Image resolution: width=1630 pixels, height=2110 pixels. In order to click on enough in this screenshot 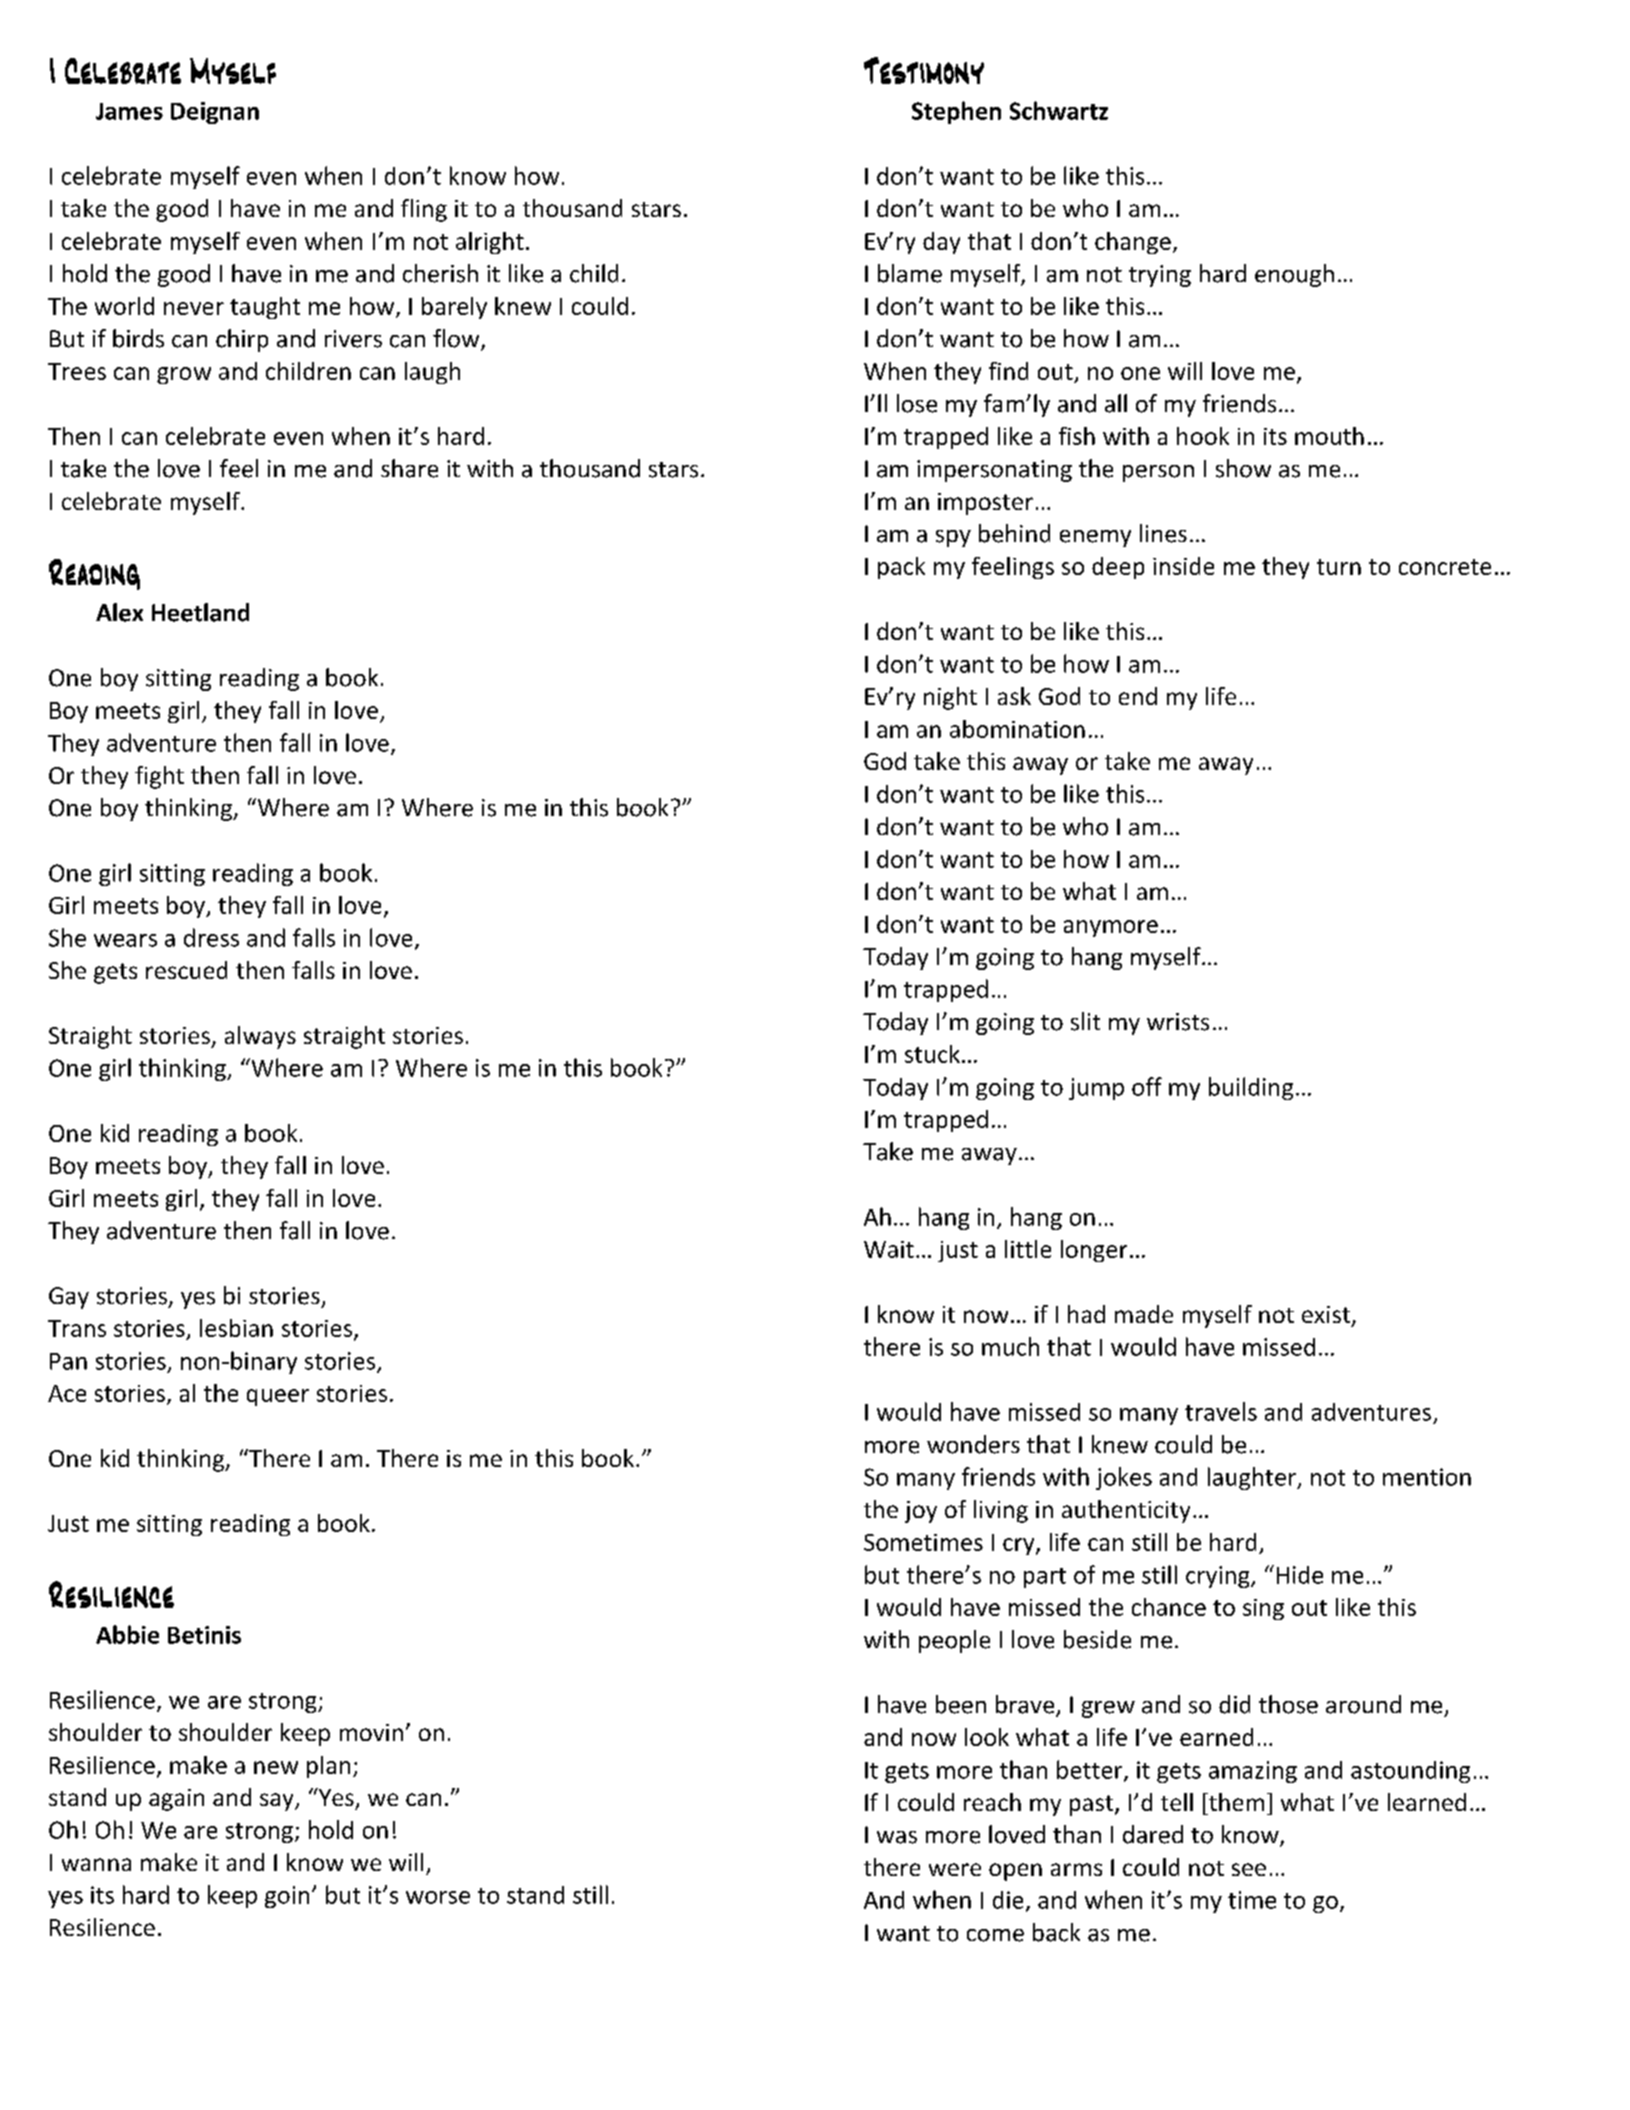, I will do `click(1294, 275)`.
